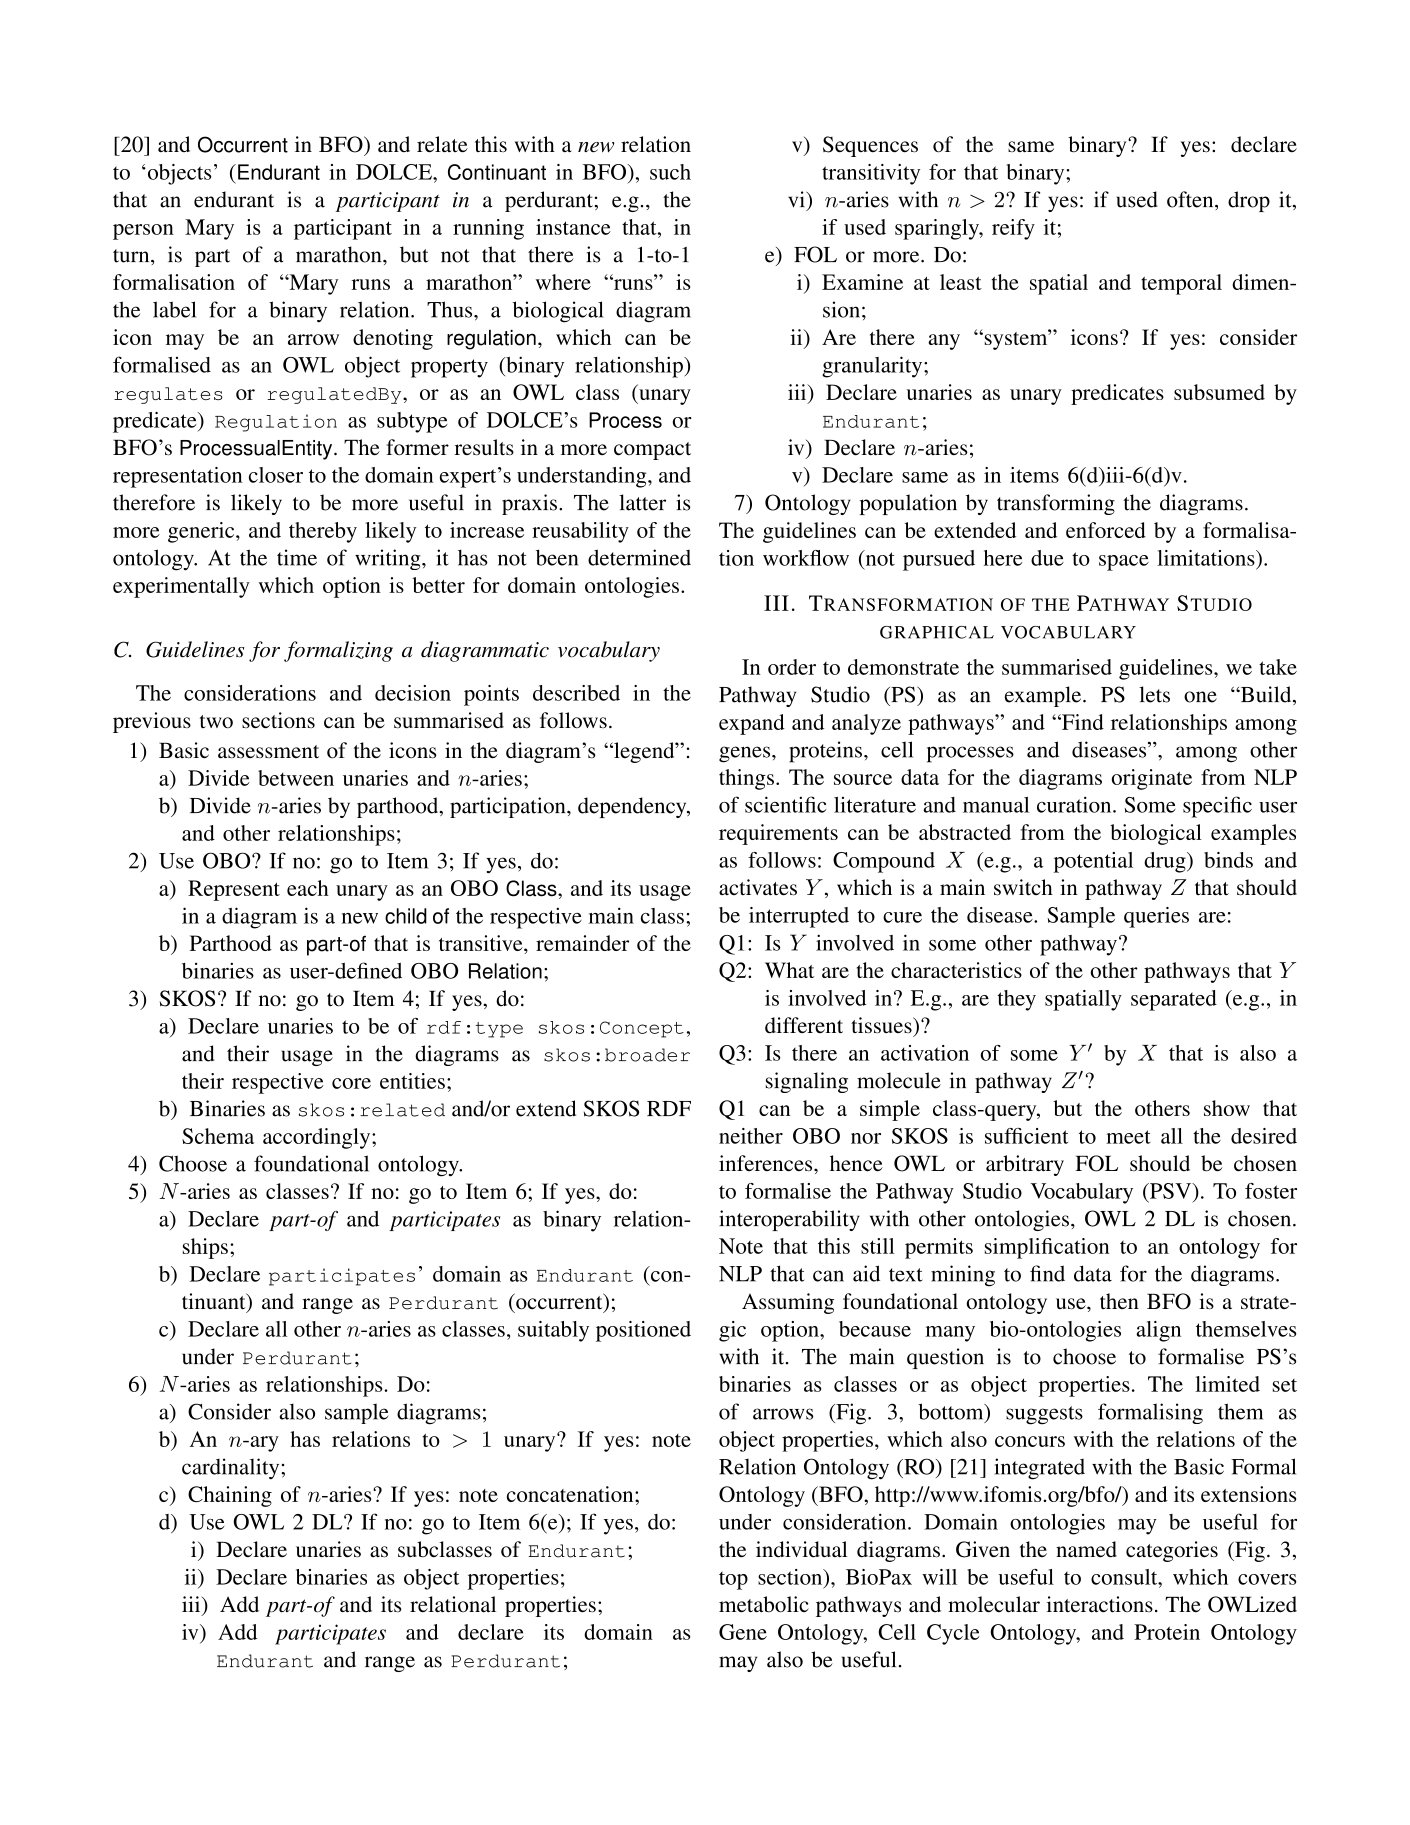 This screenshot has height=1825, width=1410. I want to click on originate, so click(1152, 779).
